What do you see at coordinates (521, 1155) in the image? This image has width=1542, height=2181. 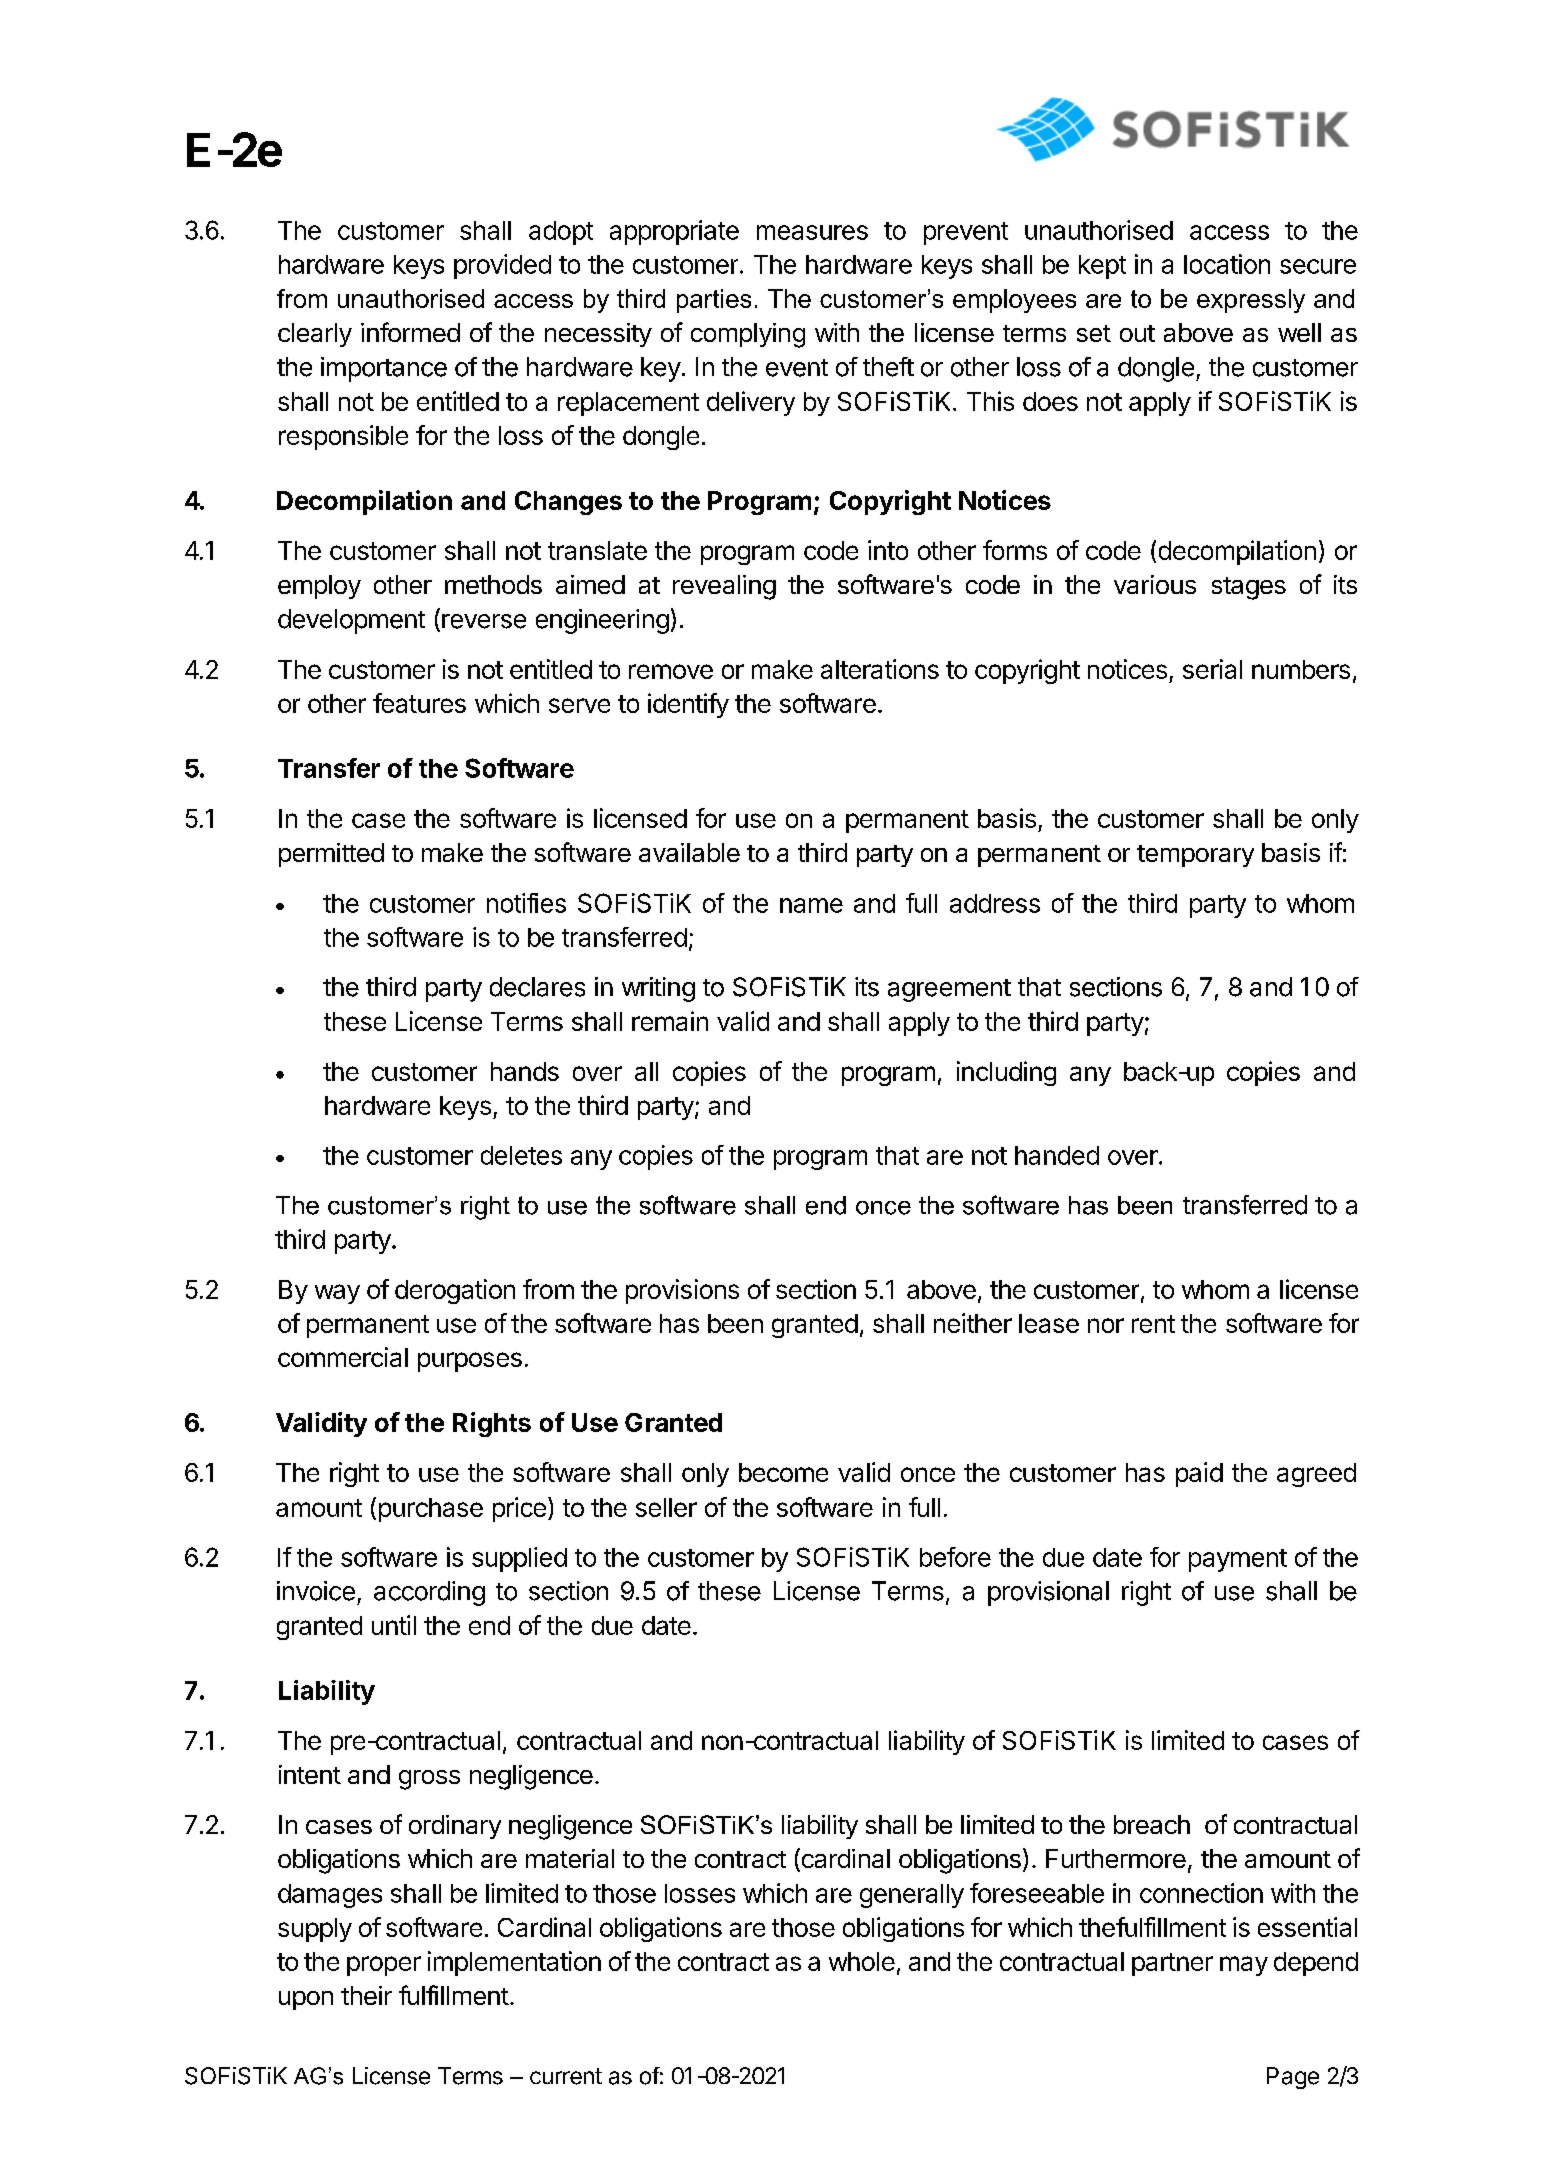 I see `deletes` at bounding box center [521, 1155].
